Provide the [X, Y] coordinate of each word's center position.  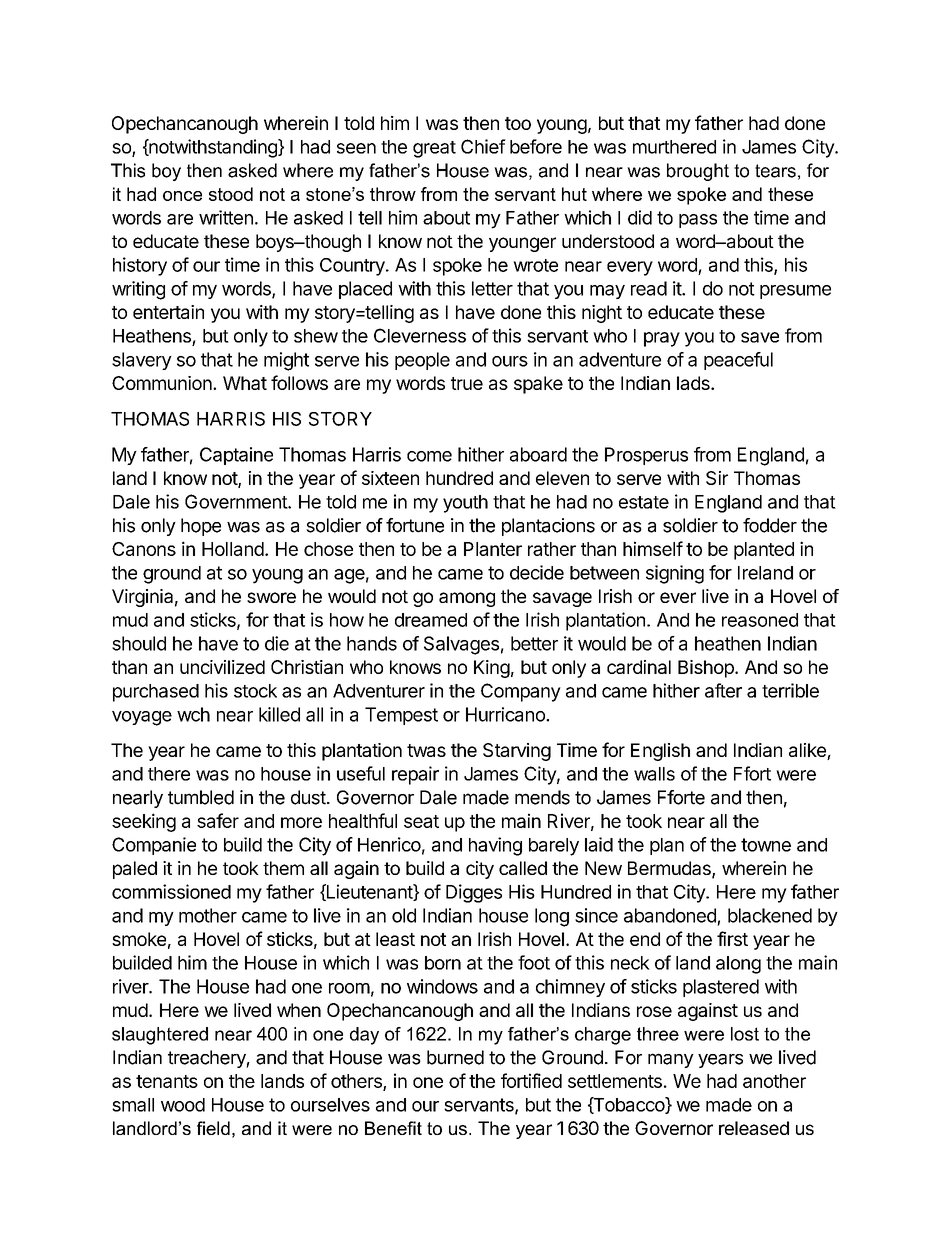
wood [183, 1105]
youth [465, 504]
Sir [717, 478]
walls [654, 774]
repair [415, 775]
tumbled [201, 797]
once [182, 196]
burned [455, 1057]
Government [237, 501]
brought [698, 172]
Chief [483, 146]
